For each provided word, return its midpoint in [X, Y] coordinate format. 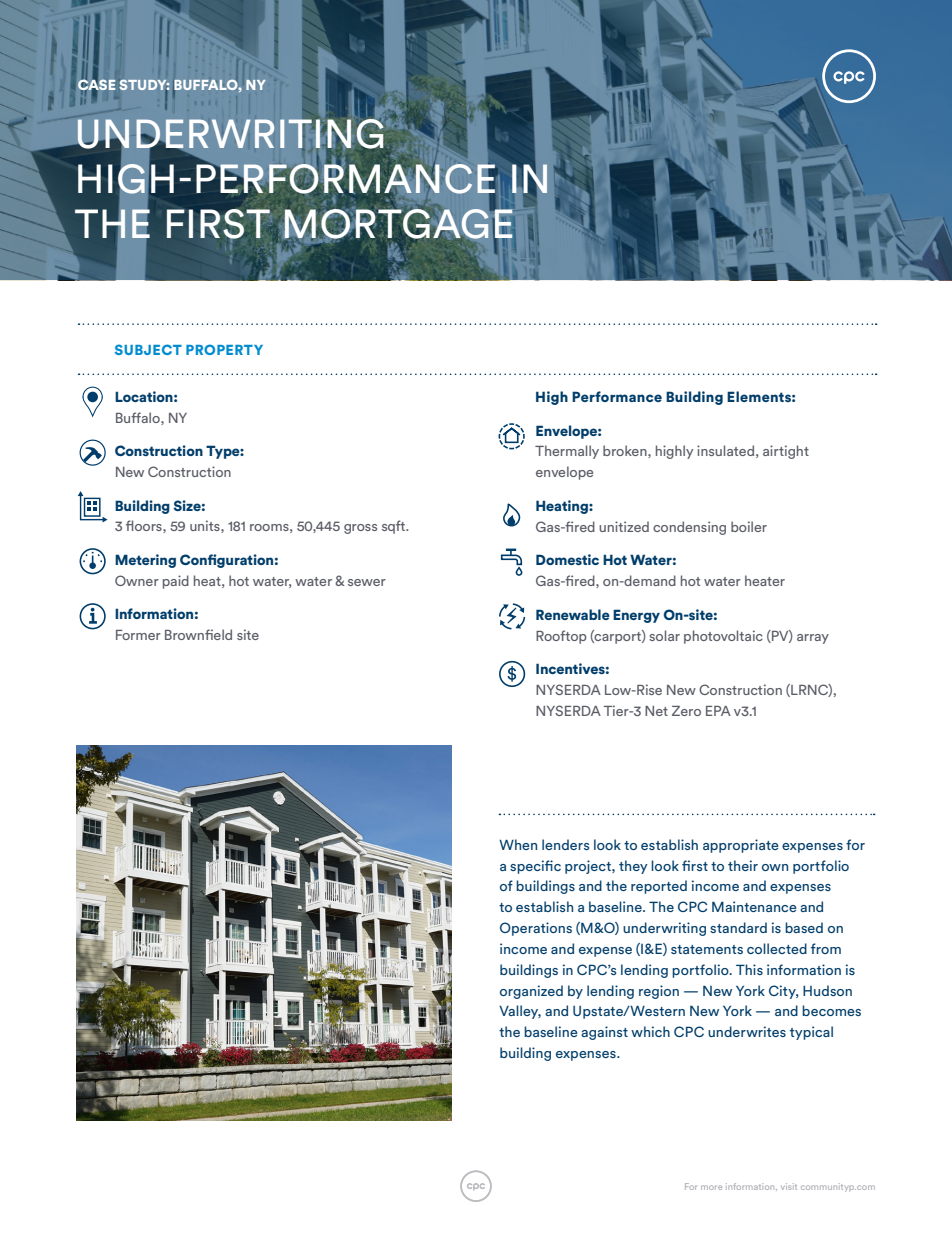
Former [138, 635]
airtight [786, 452]
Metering [145, 561]
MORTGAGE [399, 223]
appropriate [741, 846]
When [518, 844]
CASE [96, 84]
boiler [749, 526]
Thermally [567, 452]
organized [531, 992]
